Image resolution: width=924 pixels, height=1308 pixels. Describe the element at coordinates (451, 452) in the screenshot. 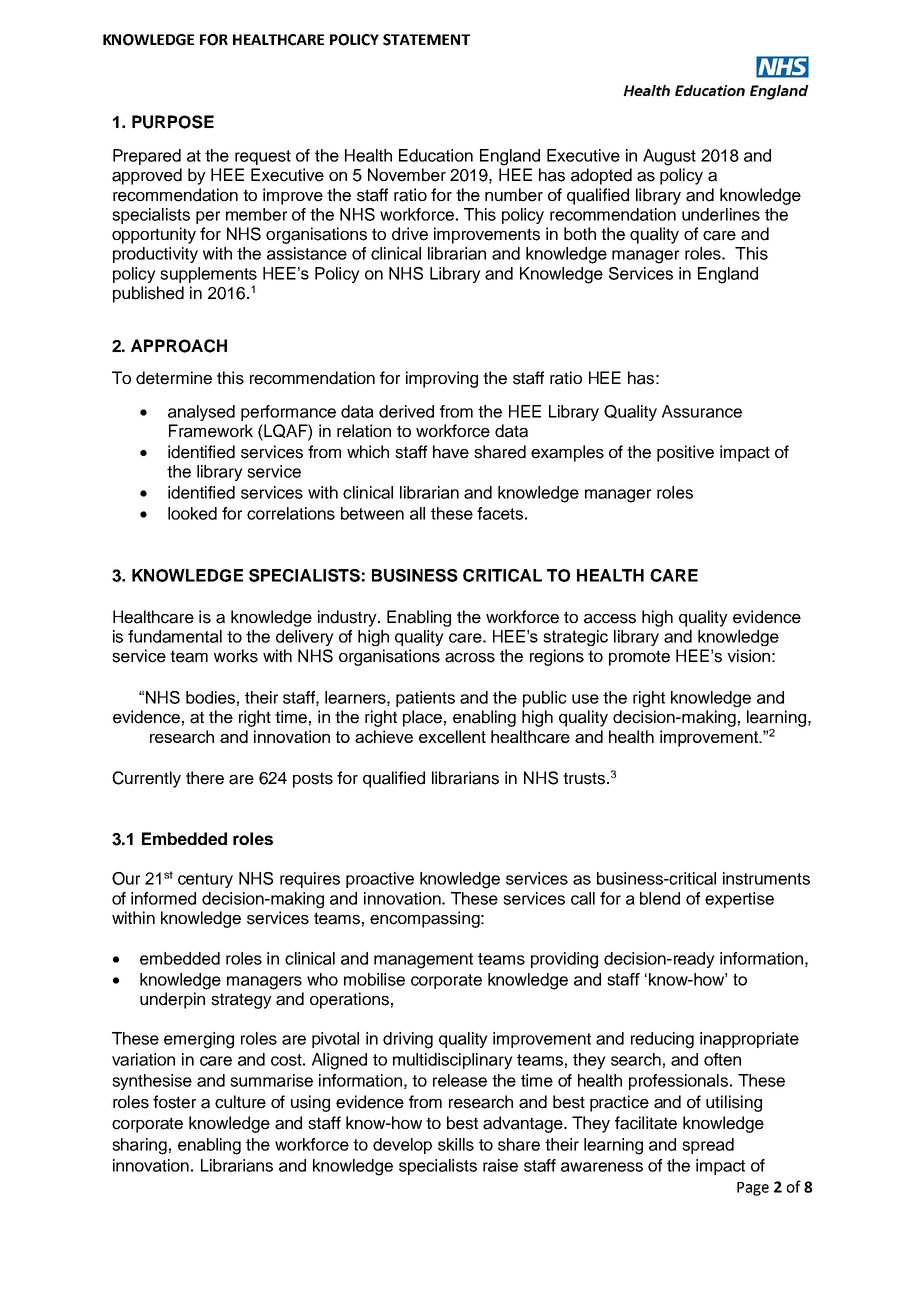

I see `have` at that location.
